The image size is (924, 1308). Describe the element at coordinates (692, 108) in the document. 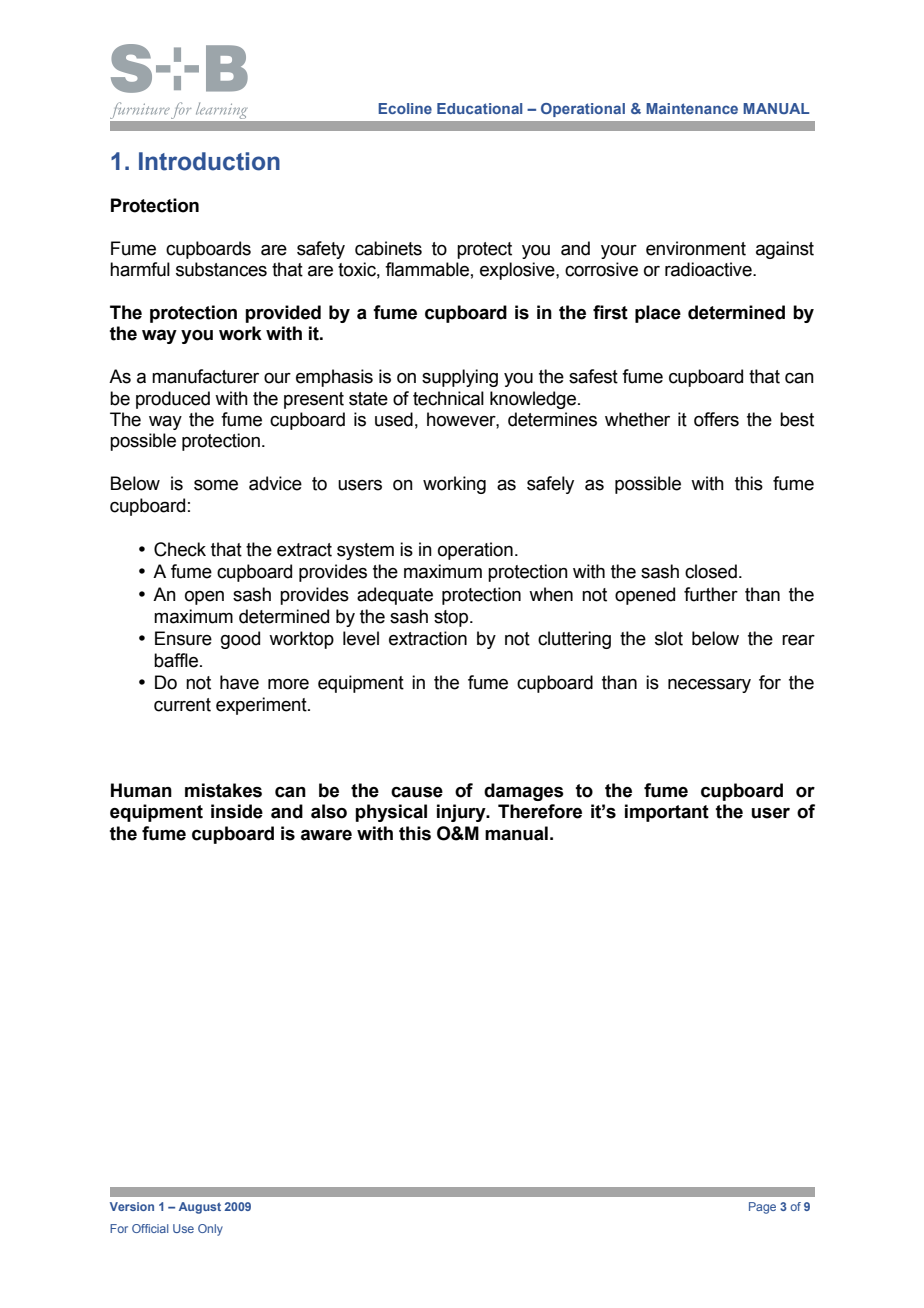

I see `Maintenance` at that location.
